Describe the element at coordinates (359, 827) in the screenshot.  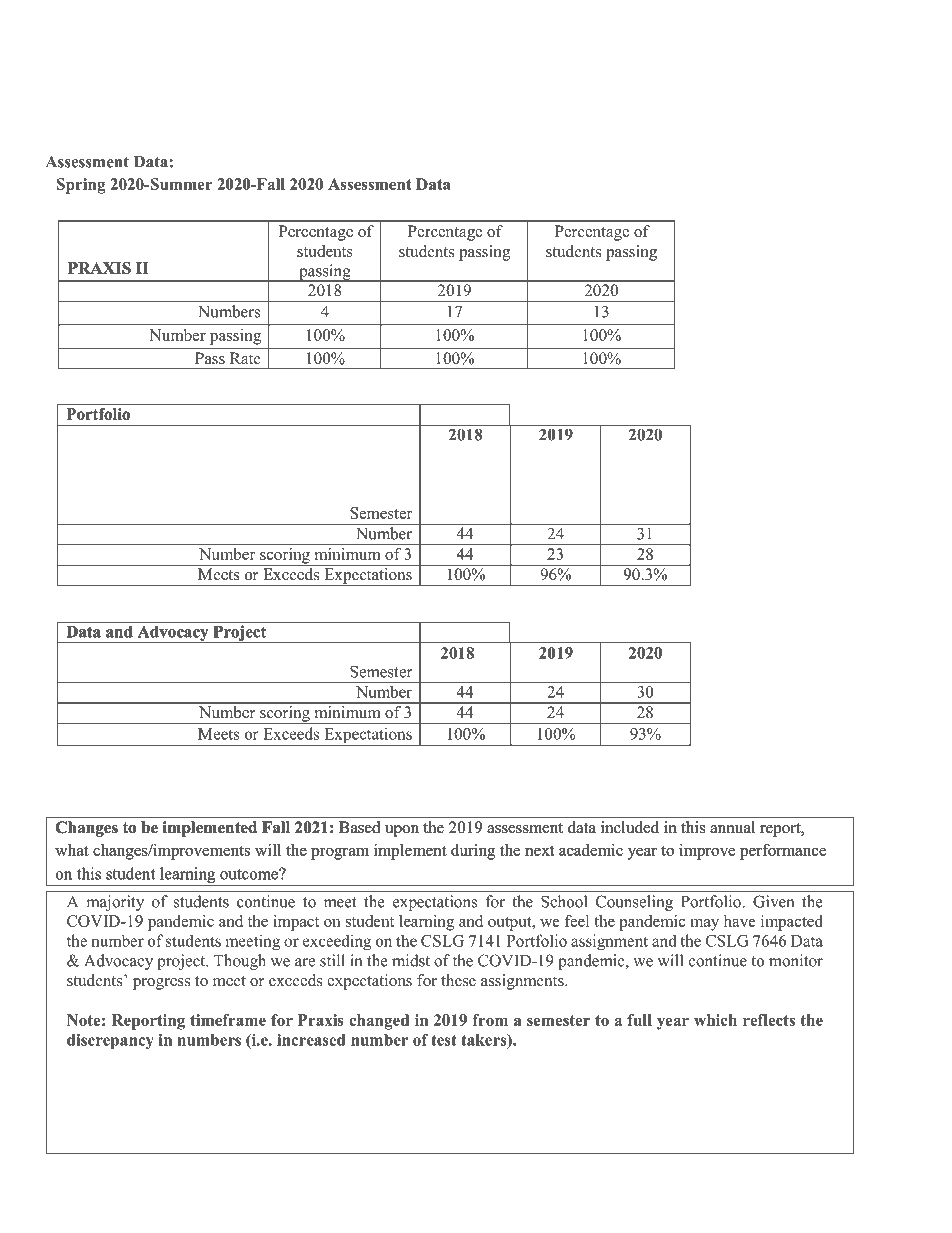
I see `Based` at that location.
